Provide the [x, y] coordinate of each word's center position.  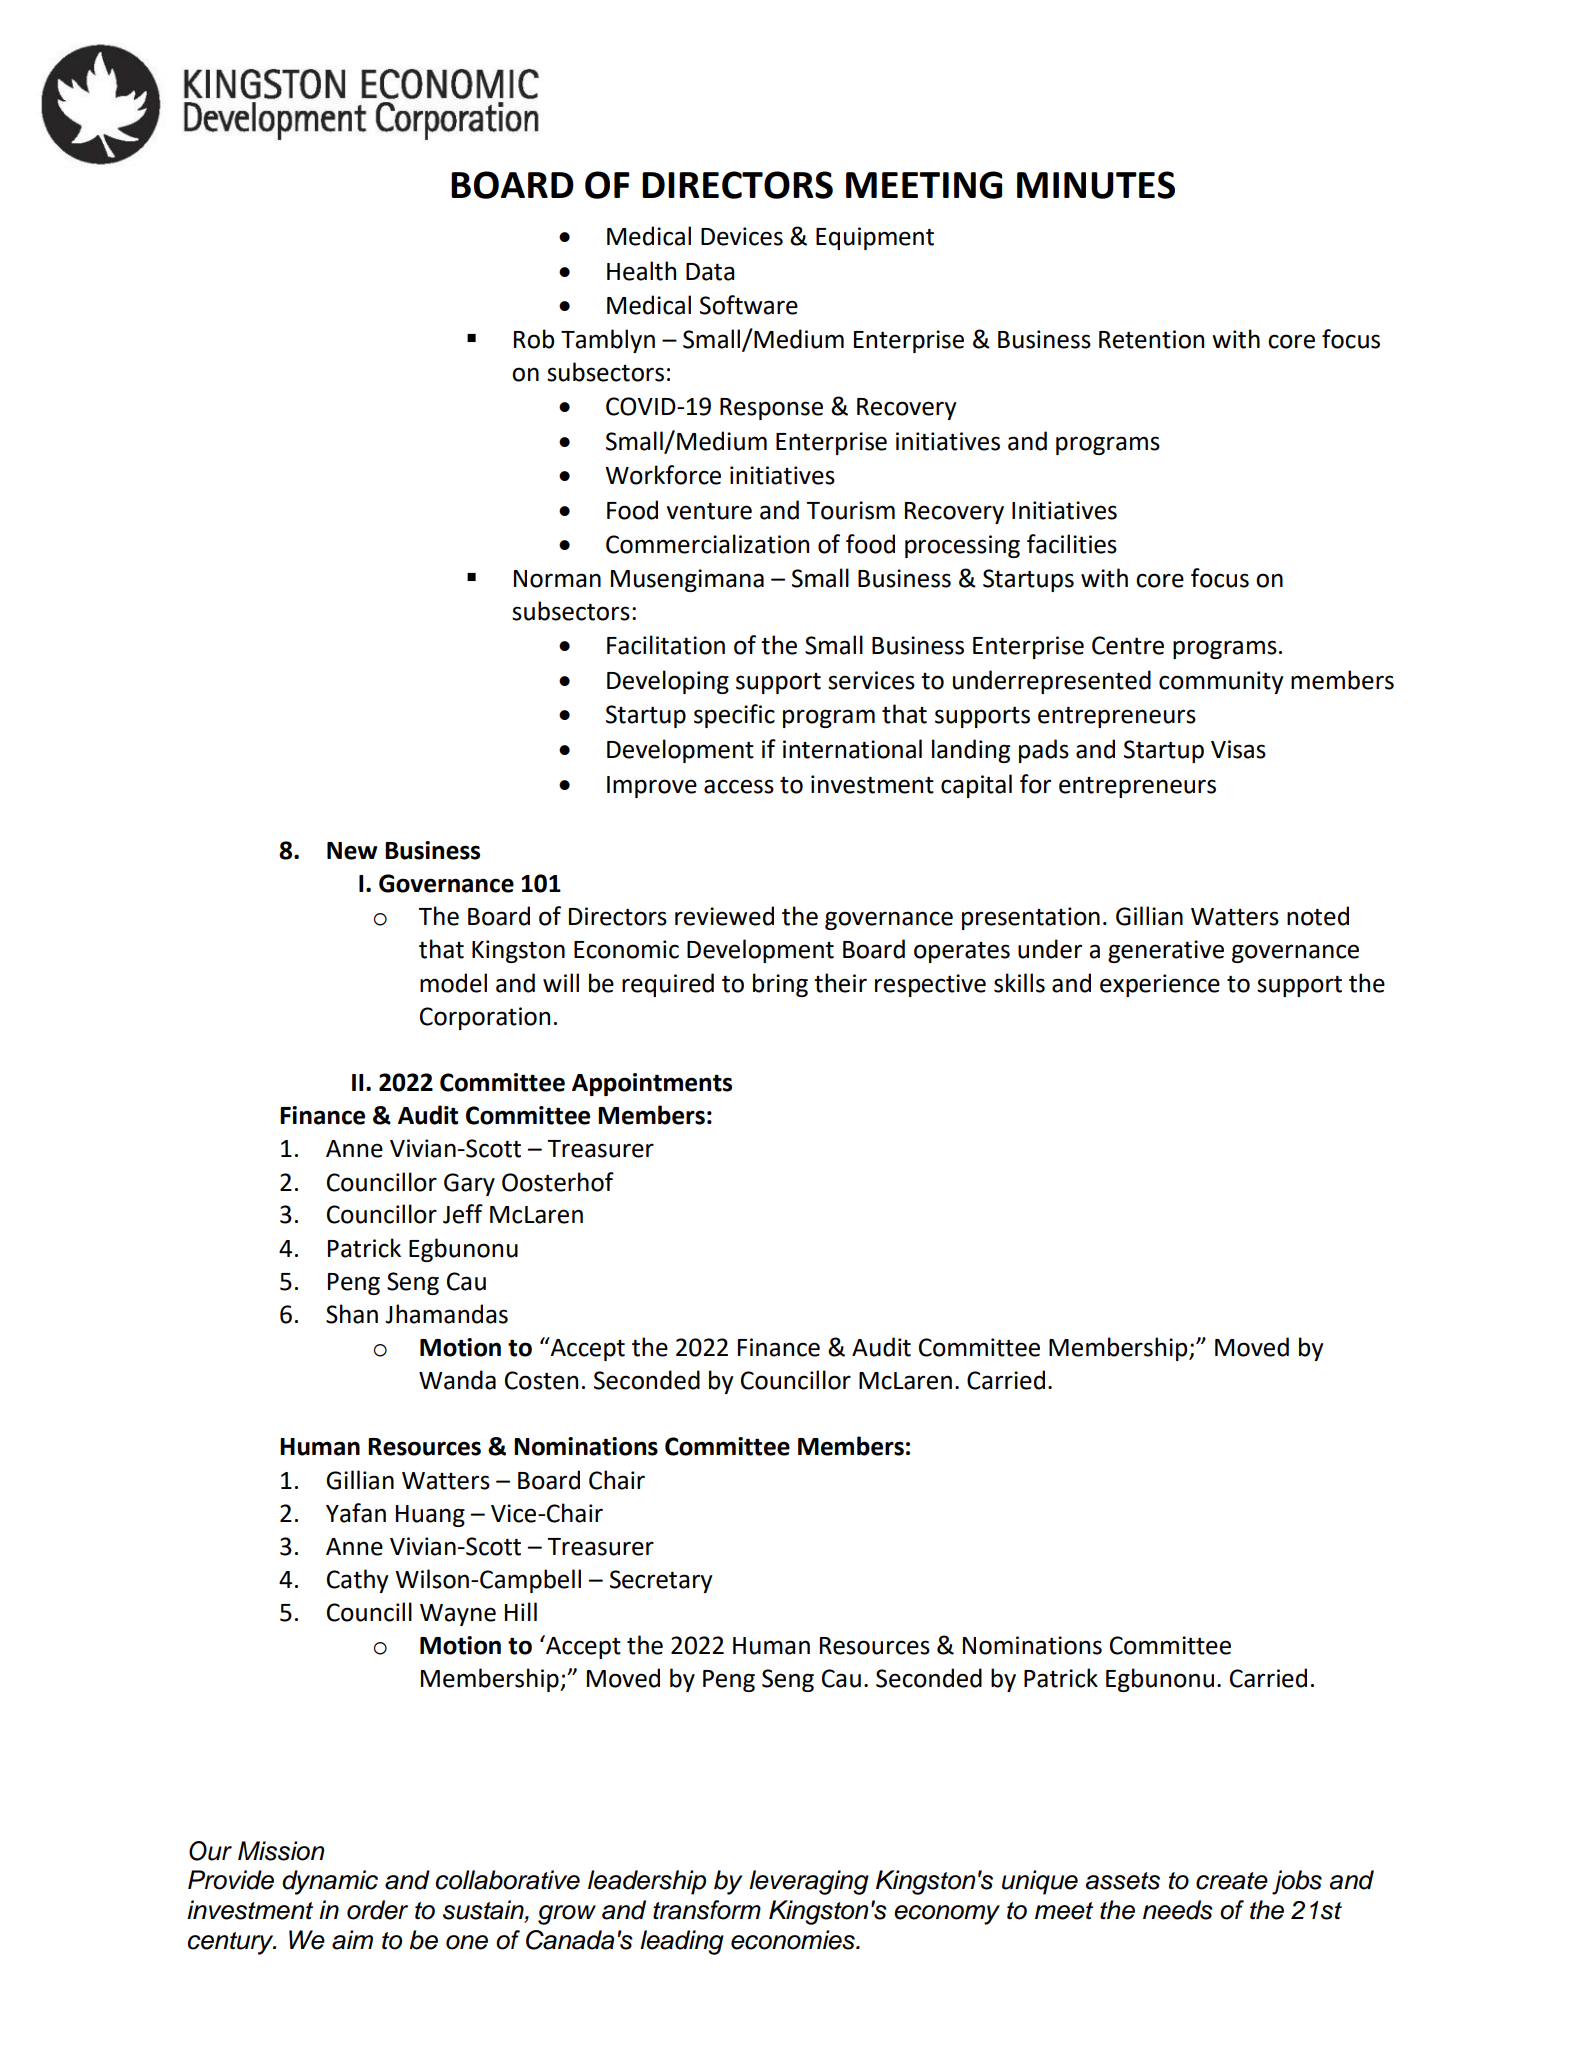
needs [1178, 1910]
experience [1160, 985]
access [739, 786]
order [377, 1910]
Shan [352, 1314]
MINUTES [1096, 185]
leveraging [809, 1882]
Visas [1238, 749]
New [352, 851]
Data [710, 272]
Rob [534, 339]
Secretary [661, 1581]
